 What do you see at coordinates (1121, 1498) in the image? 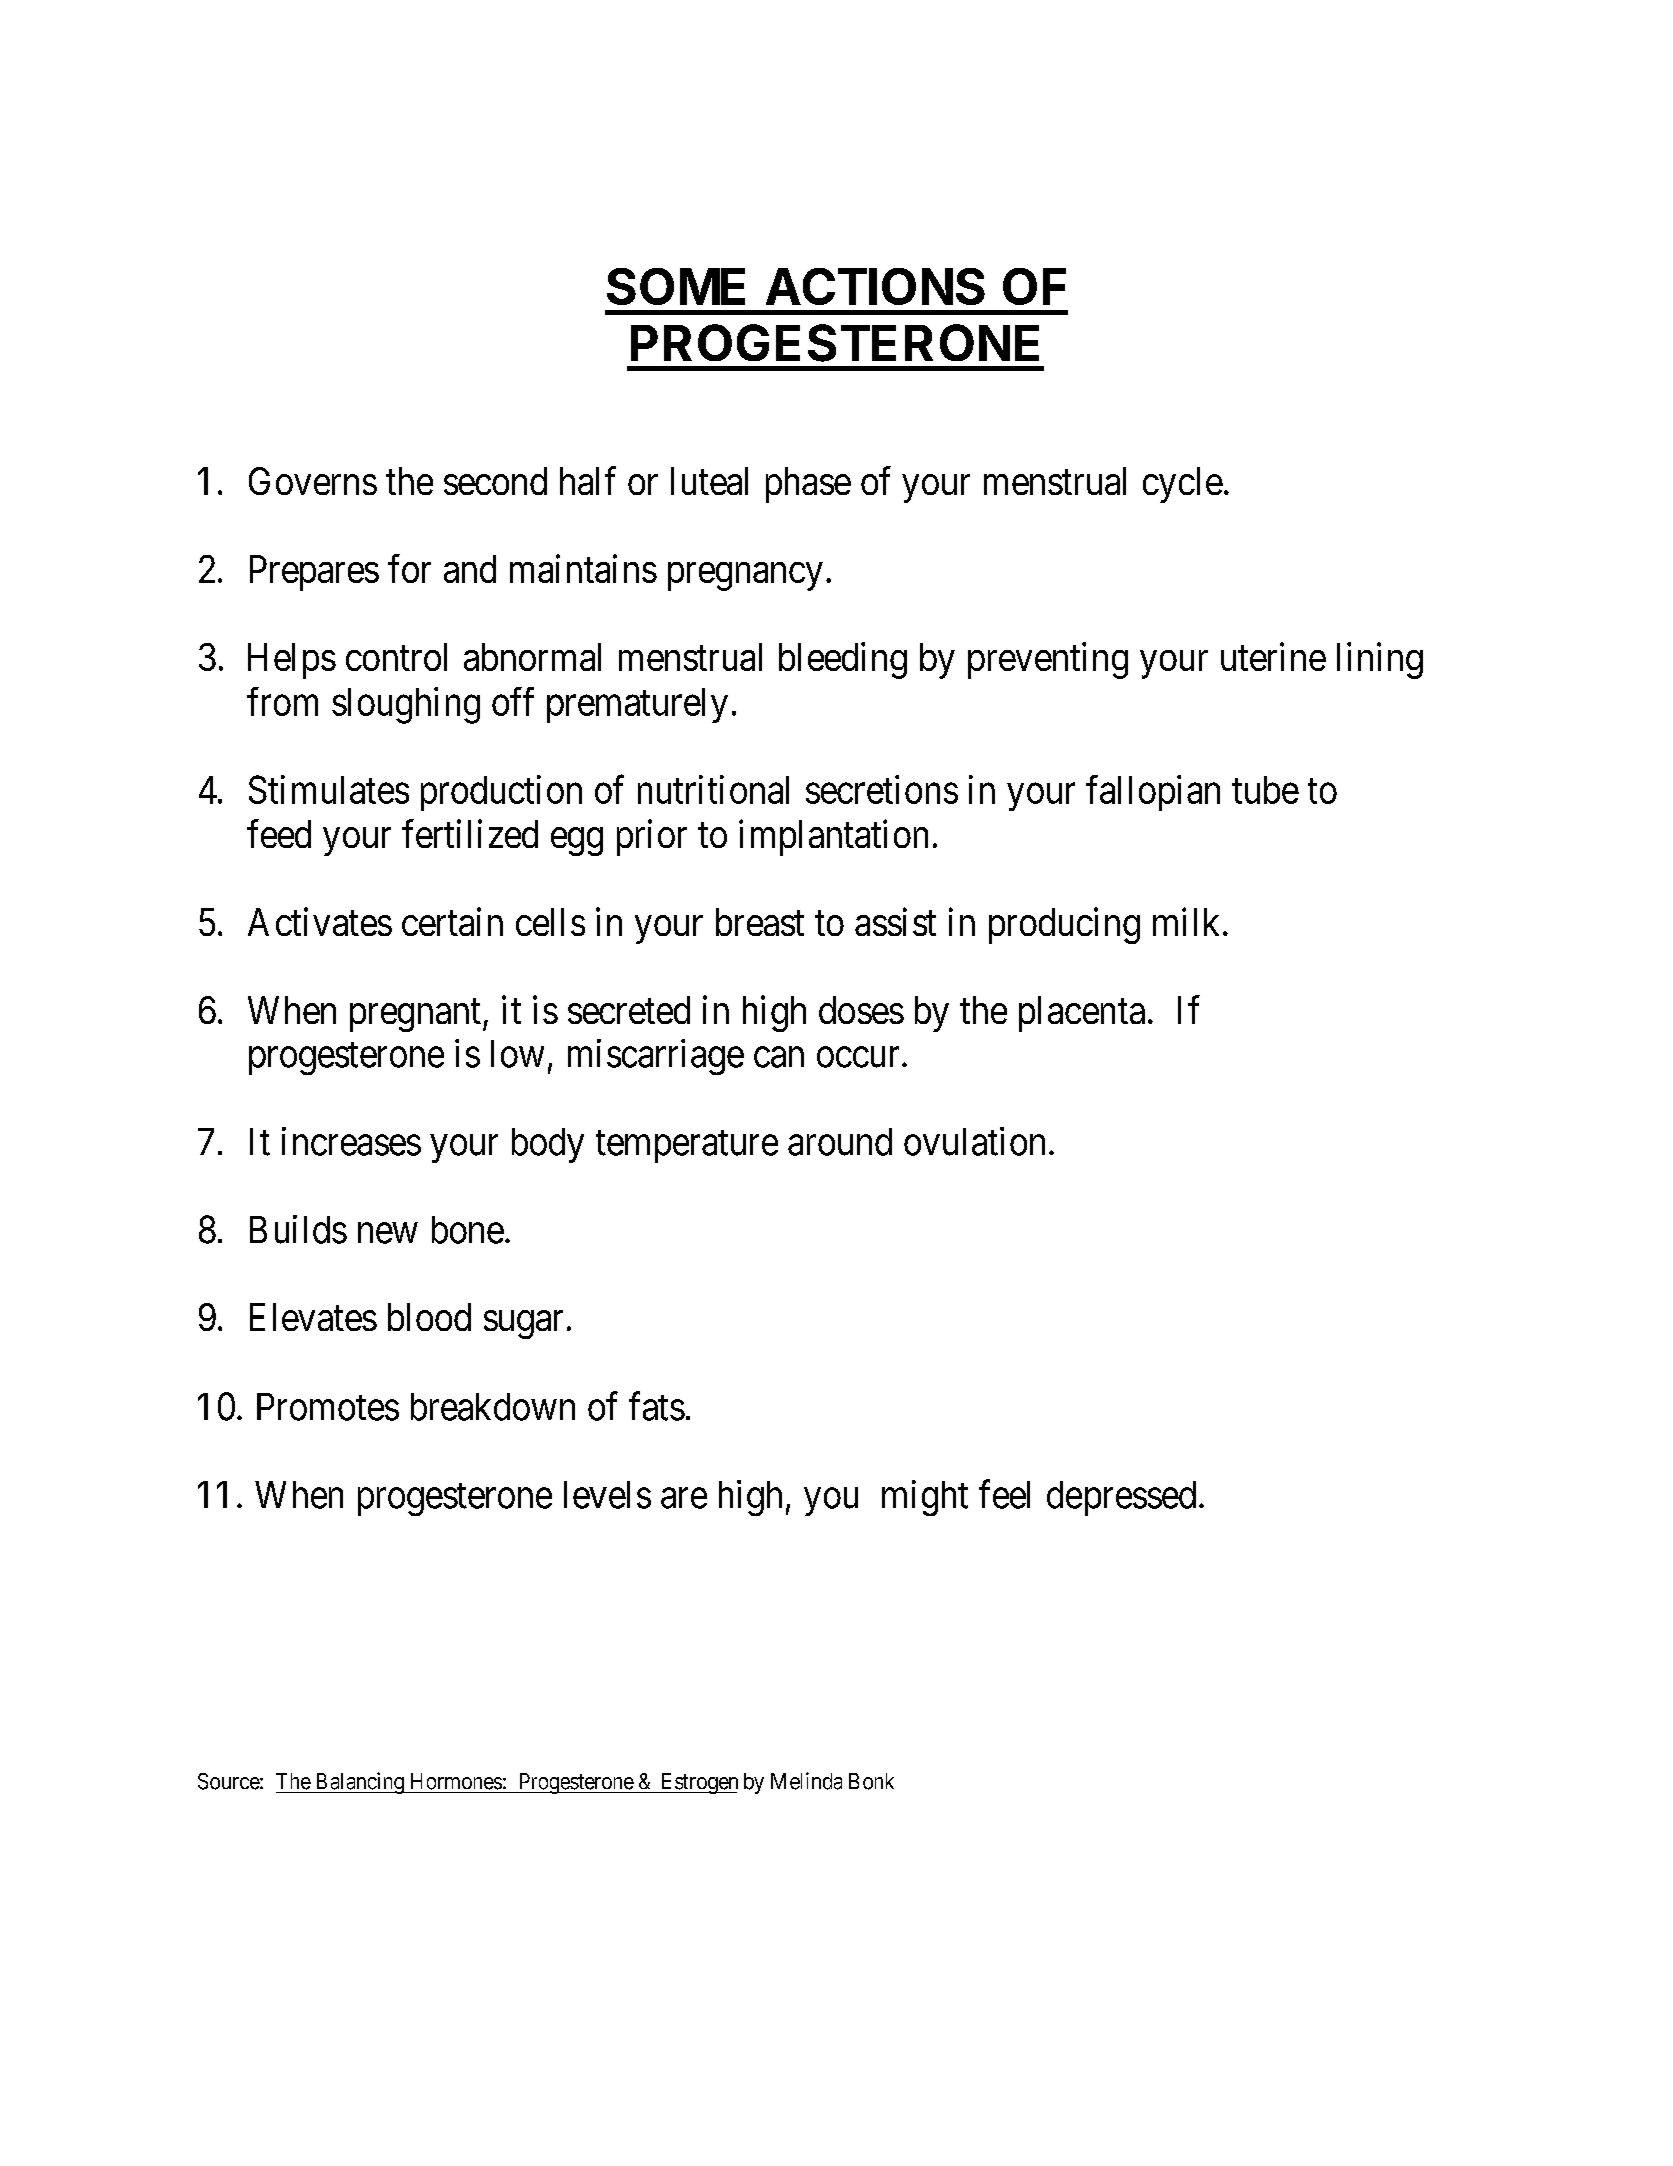
I see `depressed` at bounding box center [1121, 1498].
